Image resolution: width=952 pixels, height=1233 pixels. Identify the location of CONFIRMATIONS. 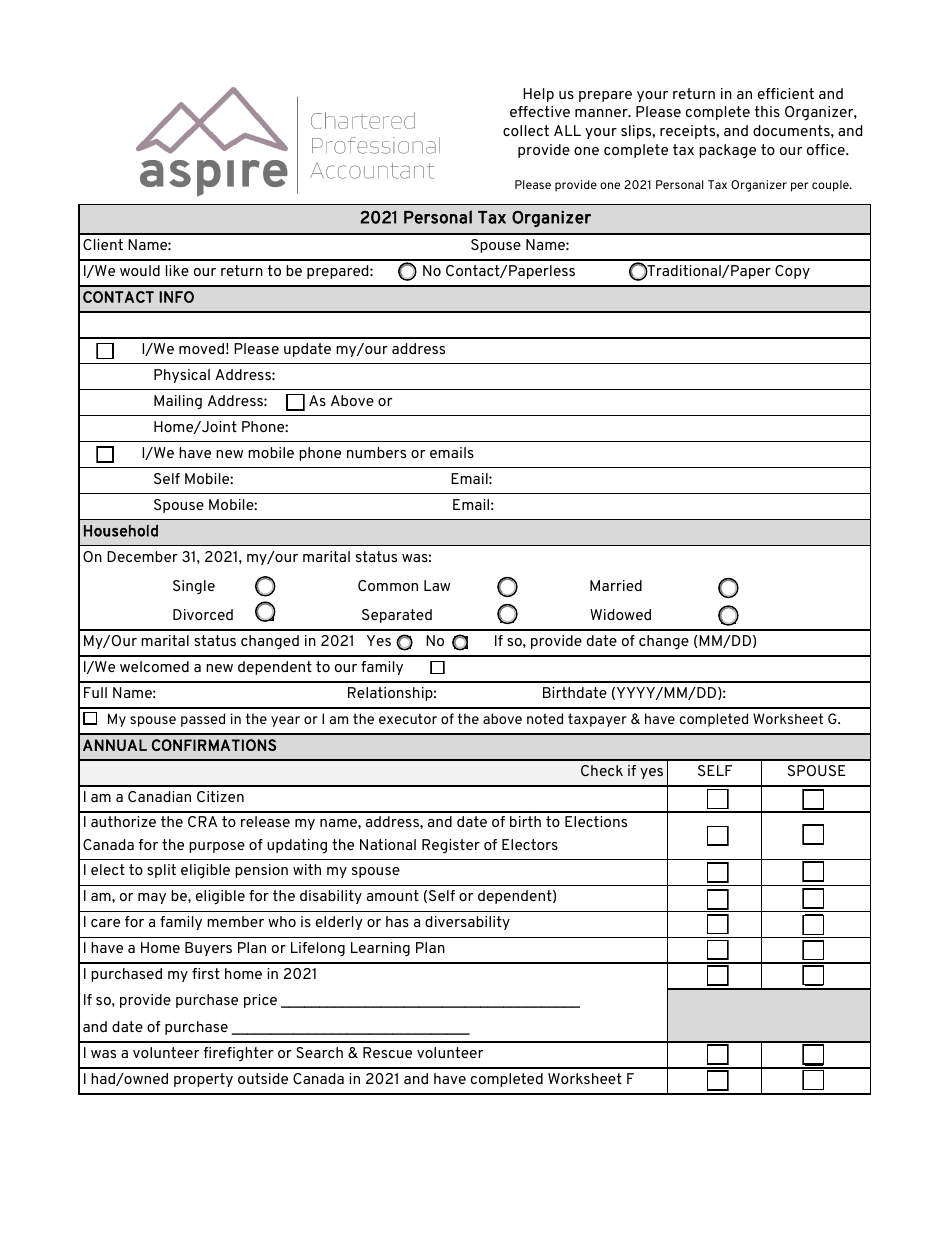
(214, 745).
